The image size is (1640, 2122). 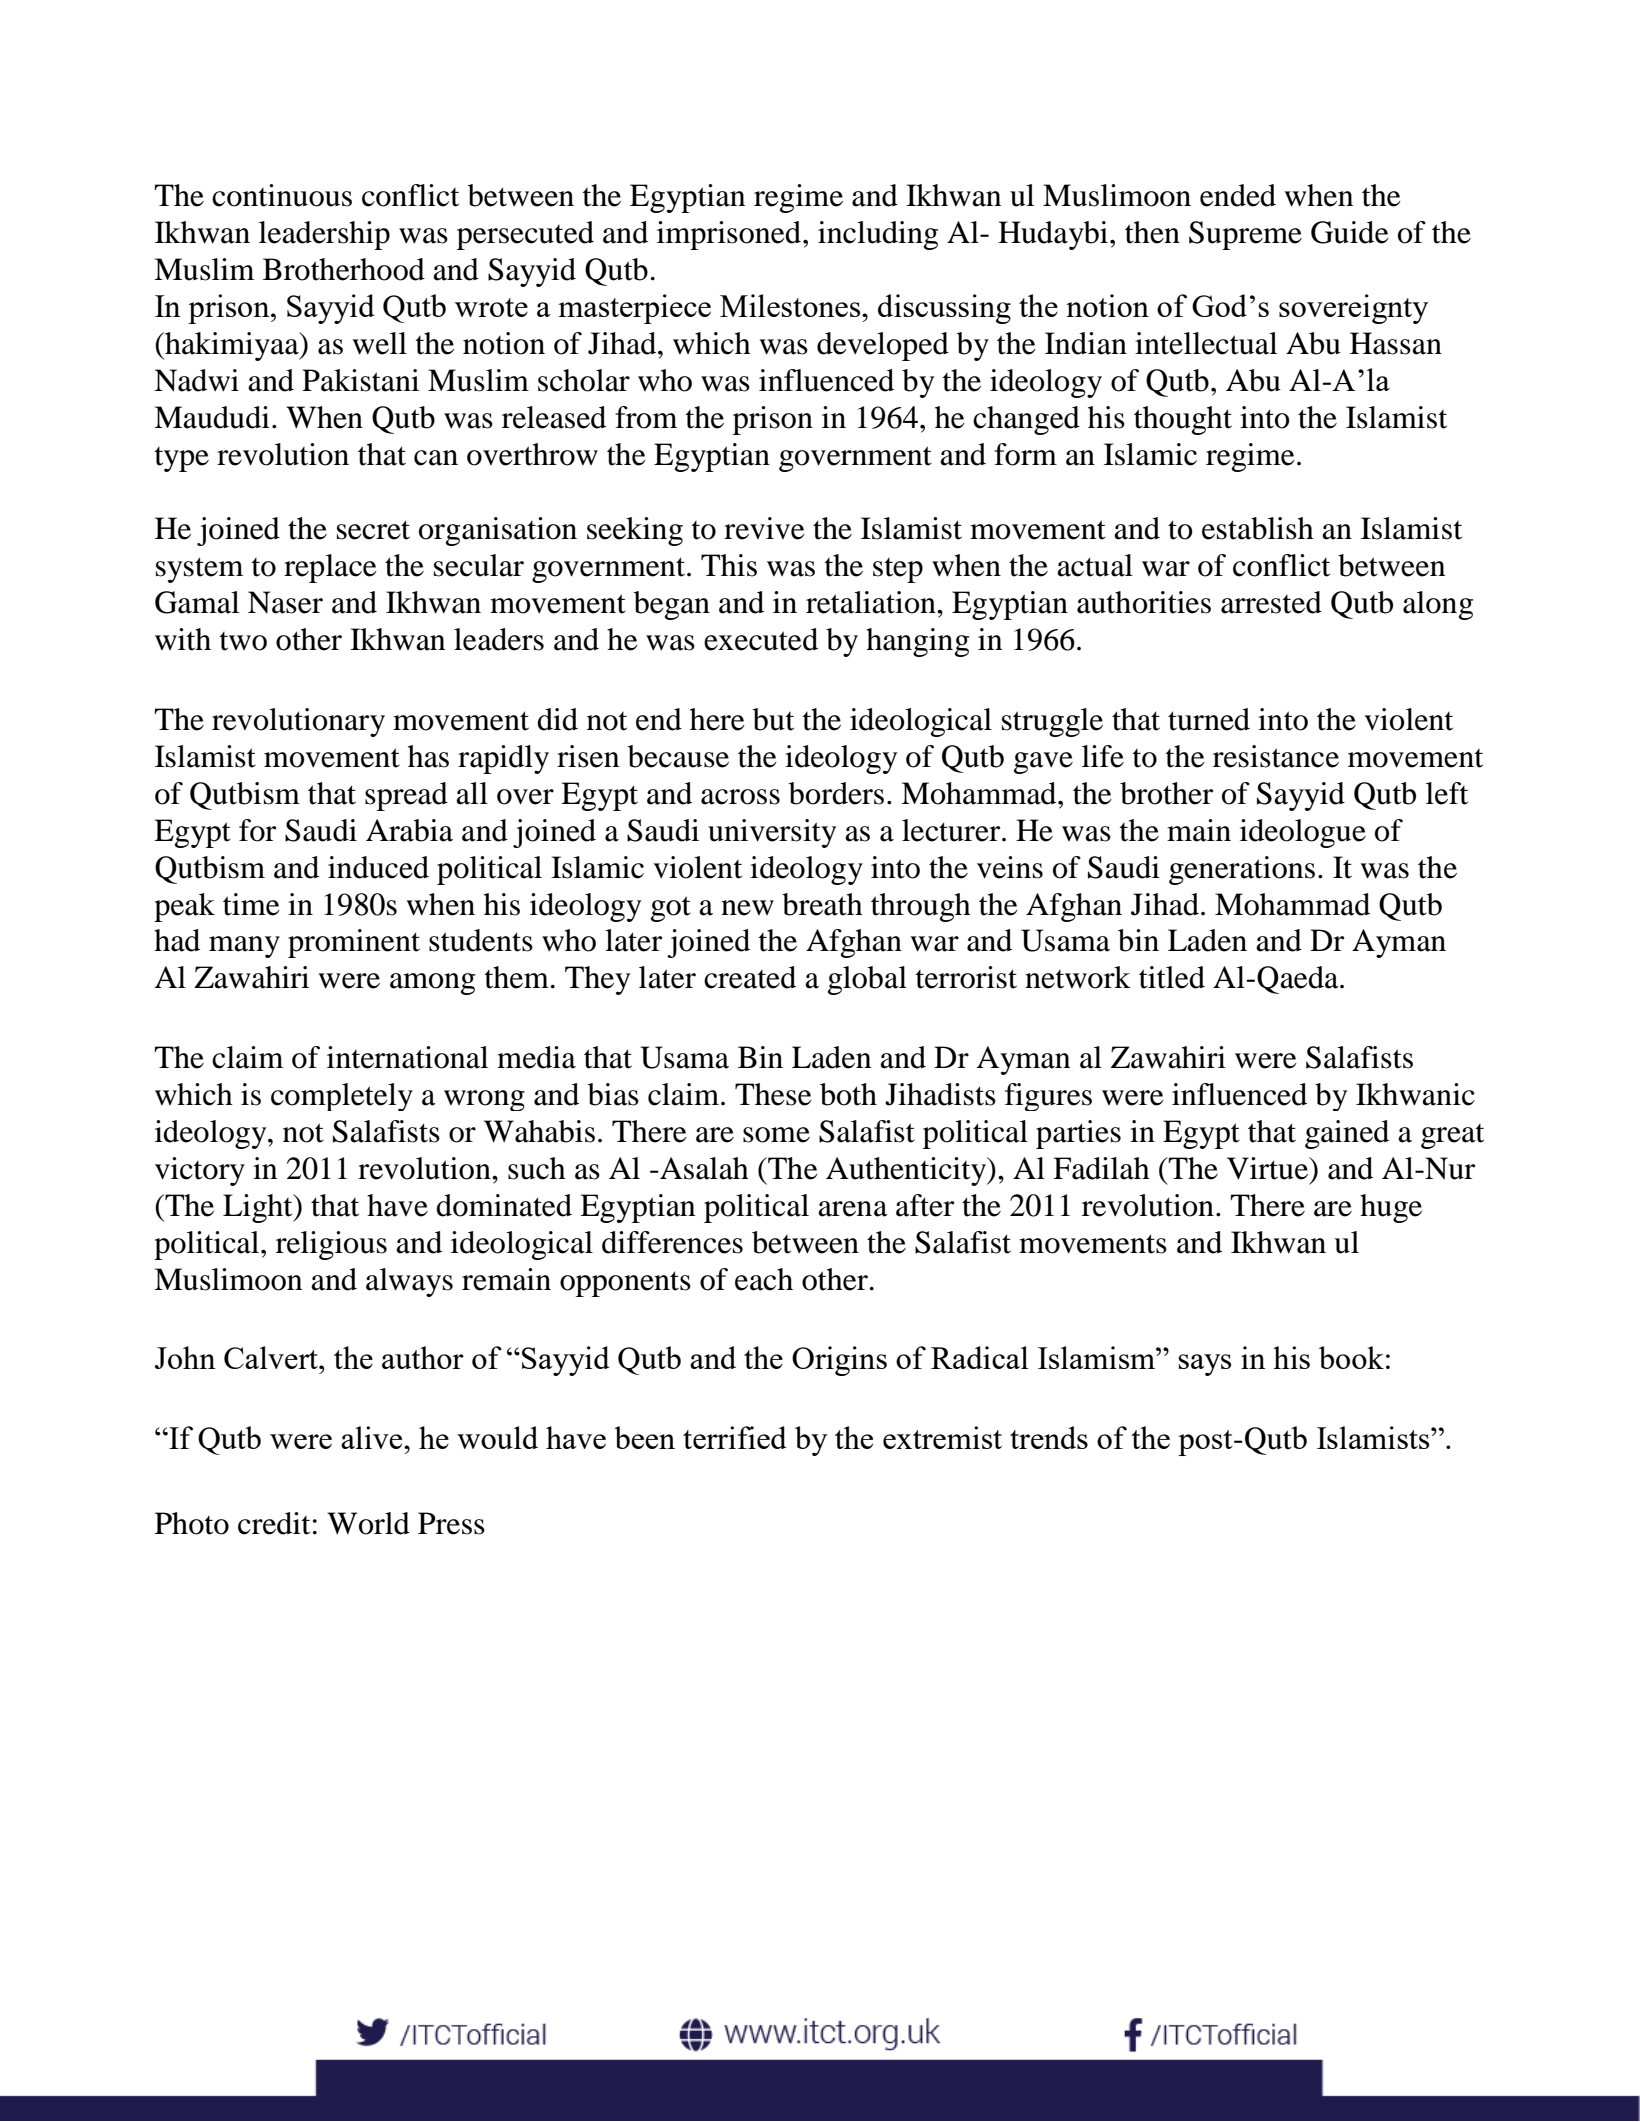 I want to click on Guide, so click(x=1350, y=232).
